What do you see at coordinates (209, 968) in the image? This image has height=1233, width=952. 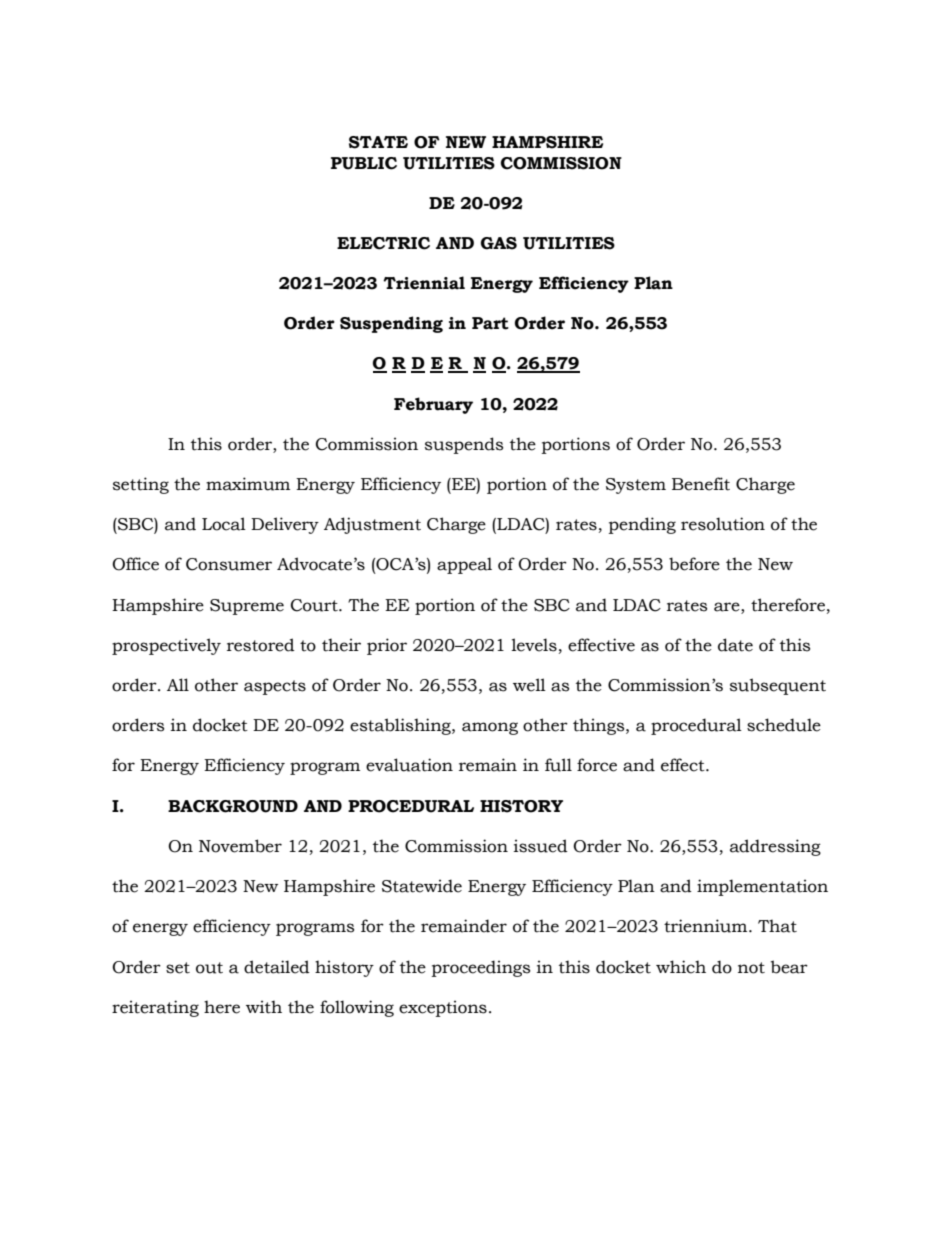 I see `out` at bounding box center [209, 968].
